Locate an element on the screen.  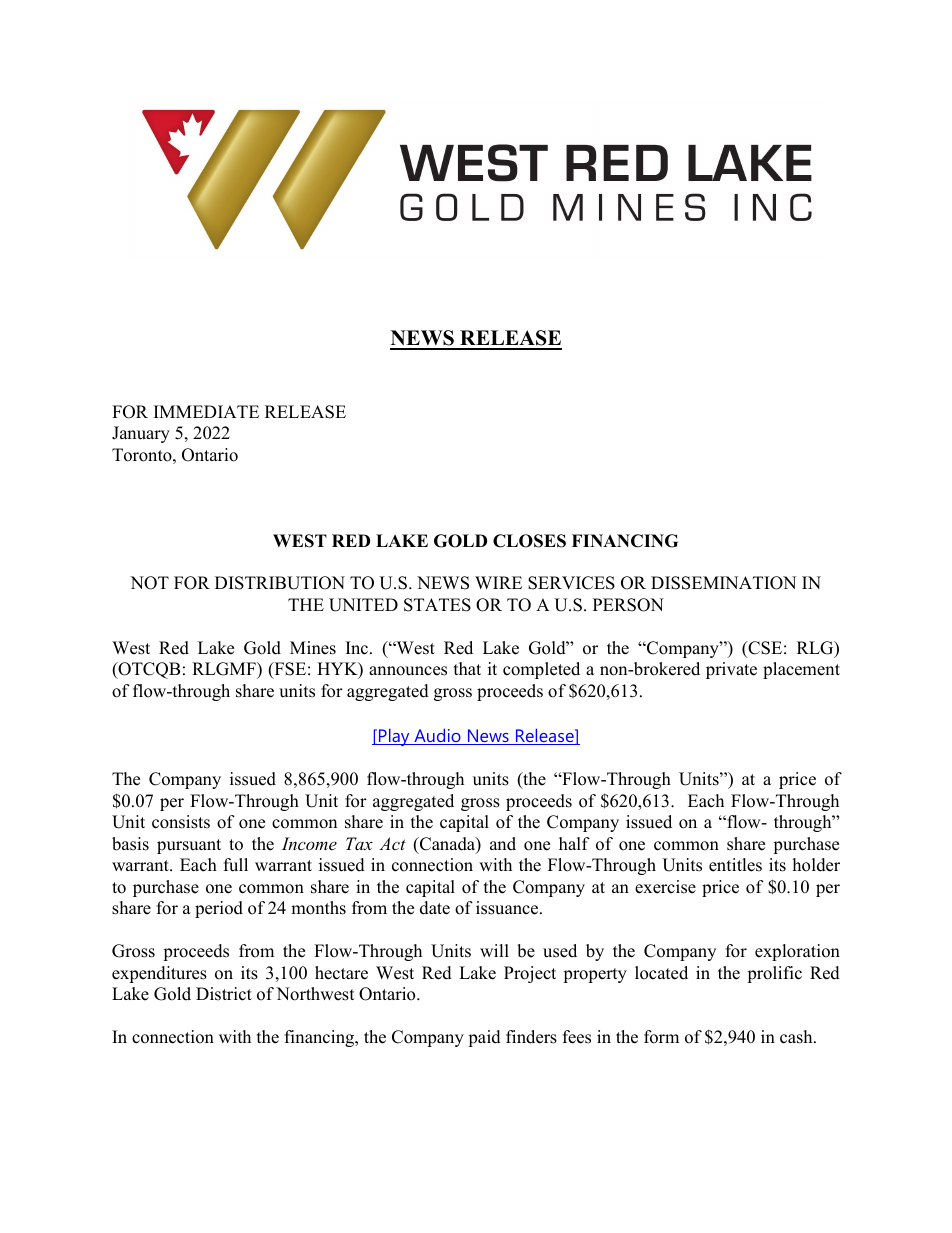
Play is located at coordinates (394, 737).
